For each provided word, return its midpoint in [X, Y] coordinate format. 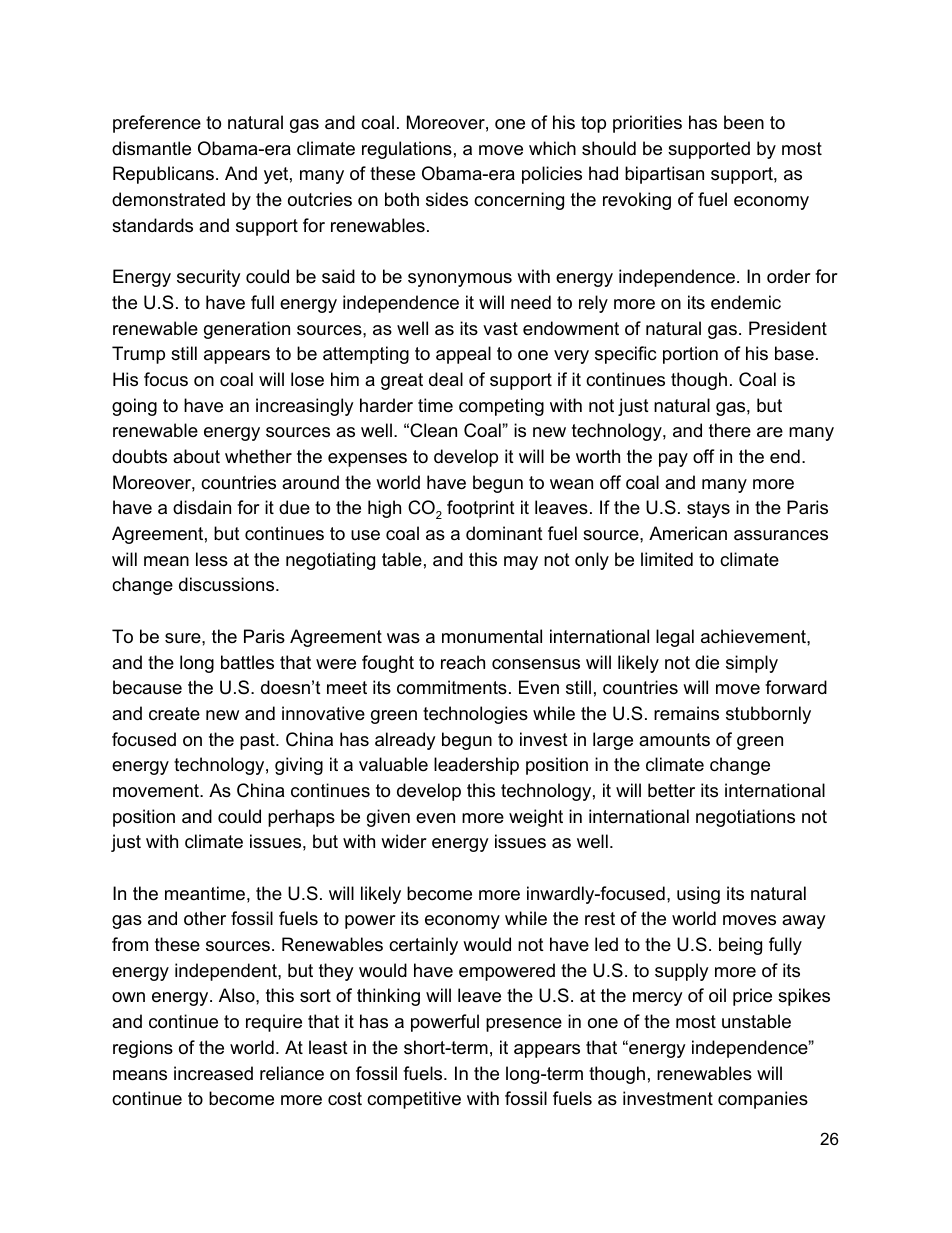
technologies [475, 715]
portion [690, 355]
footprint [481, 509]
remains [686, 713]
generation [247, 330]
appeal [463, 355]
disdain [202, 507]
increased [213, 1073]
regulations [407, 150]
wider [404, 841]
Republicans [163, 175]
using [698, 895]
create [174, 713]
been [744, 122]
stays [708, 509]
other [205, 918]
